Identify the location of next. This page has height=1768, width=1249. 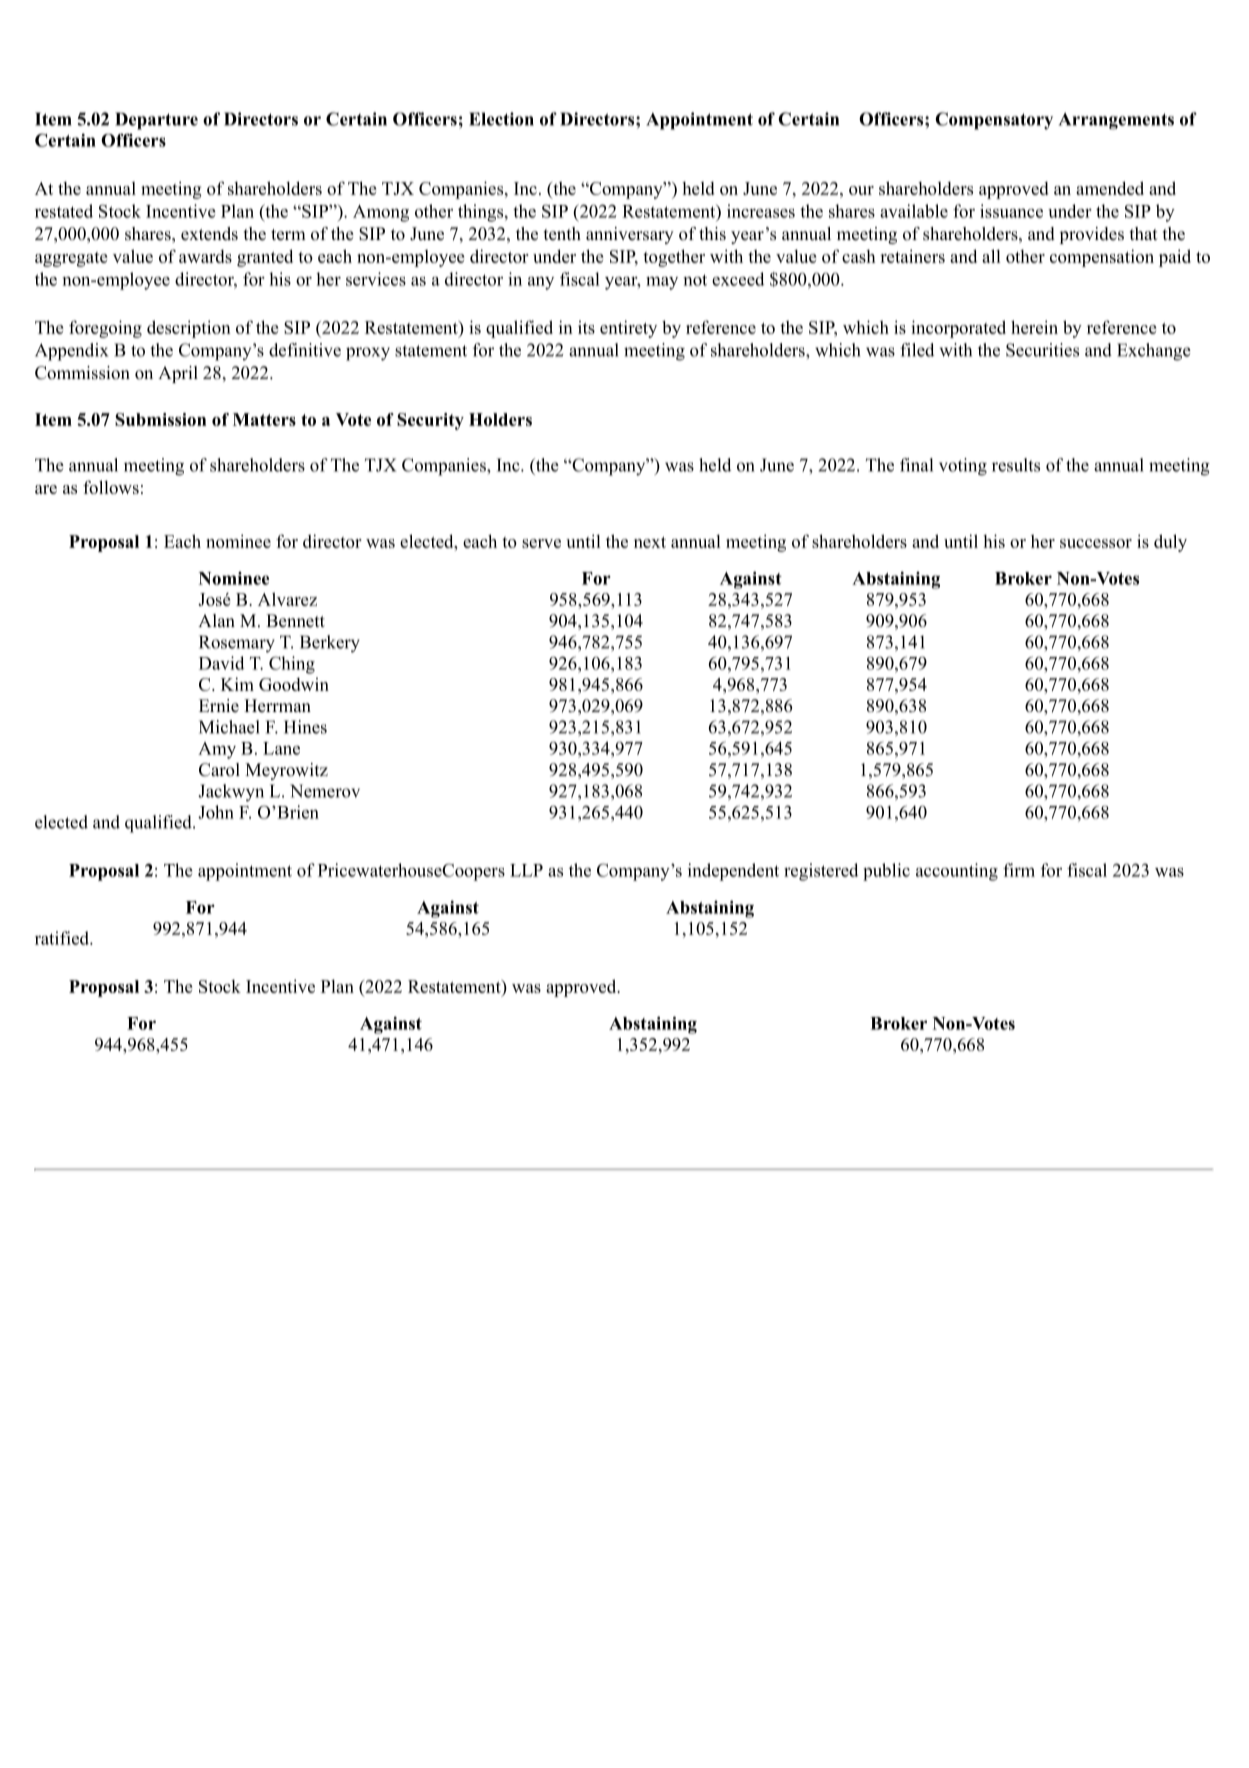
(650, 542).
